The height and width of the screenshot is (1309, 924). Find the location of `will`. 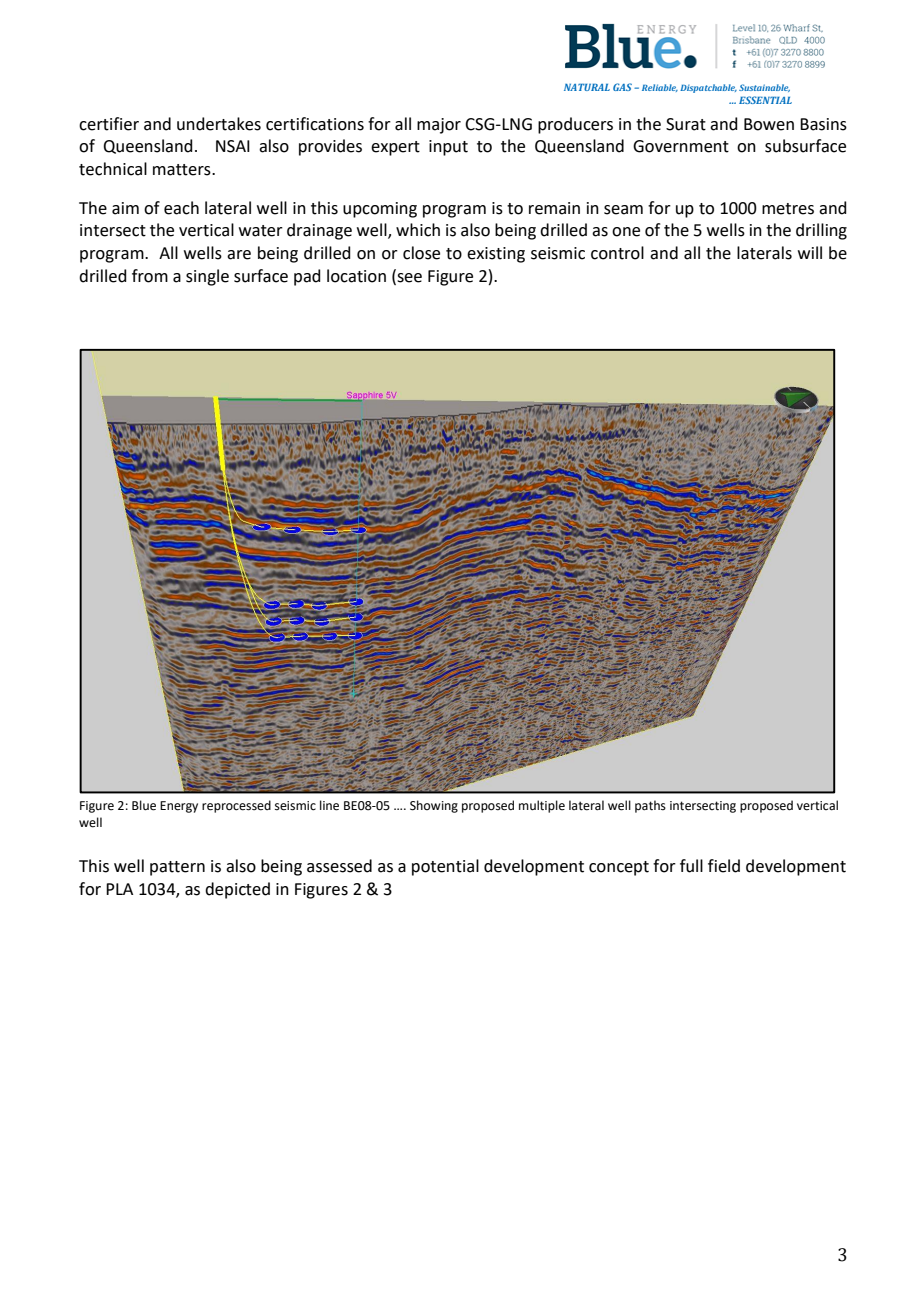

will is located at coordinates (810, 252).
